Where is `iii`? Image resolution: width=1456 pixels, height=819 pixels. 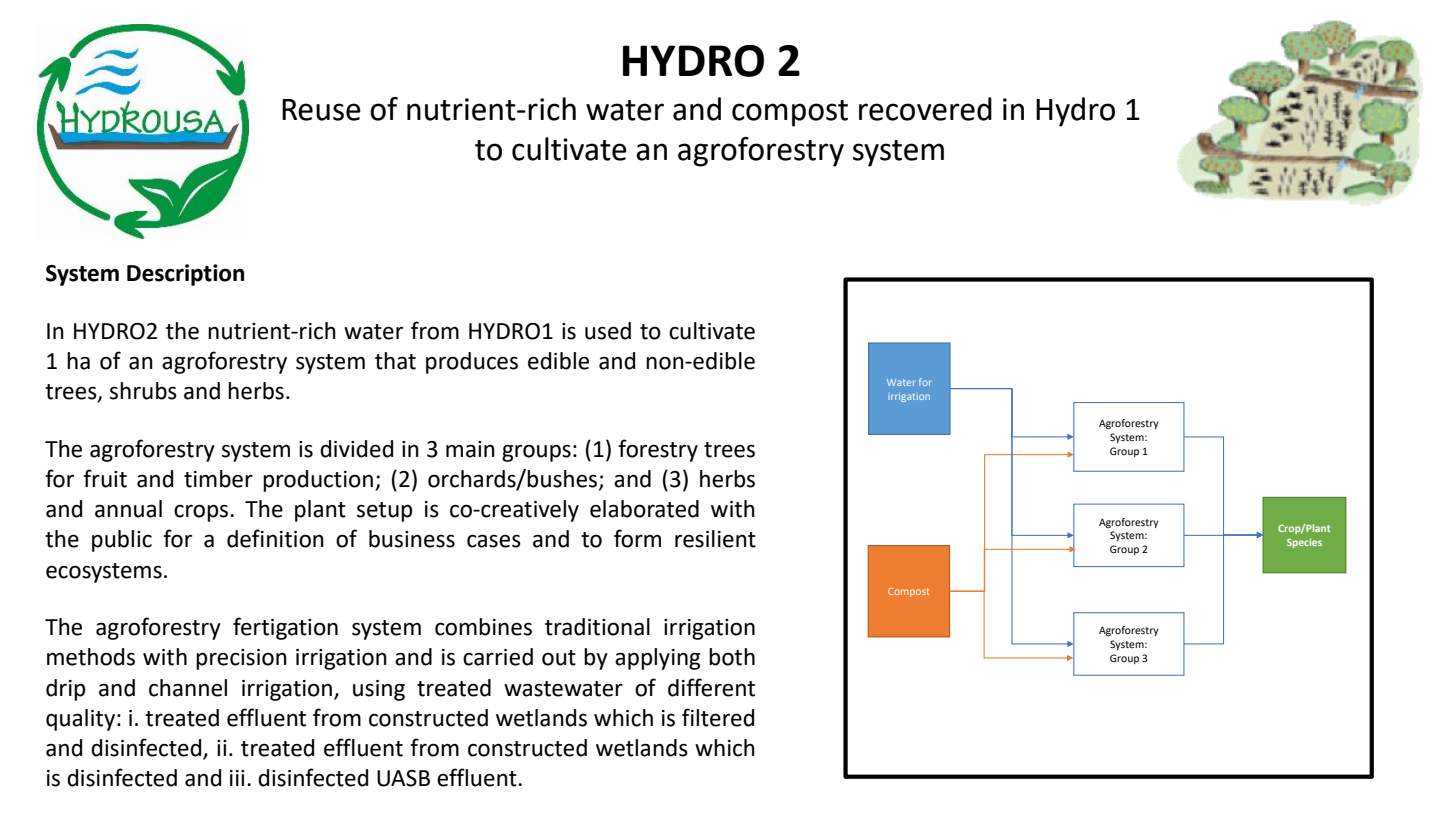
iii is located at coordinates (237, 778).
